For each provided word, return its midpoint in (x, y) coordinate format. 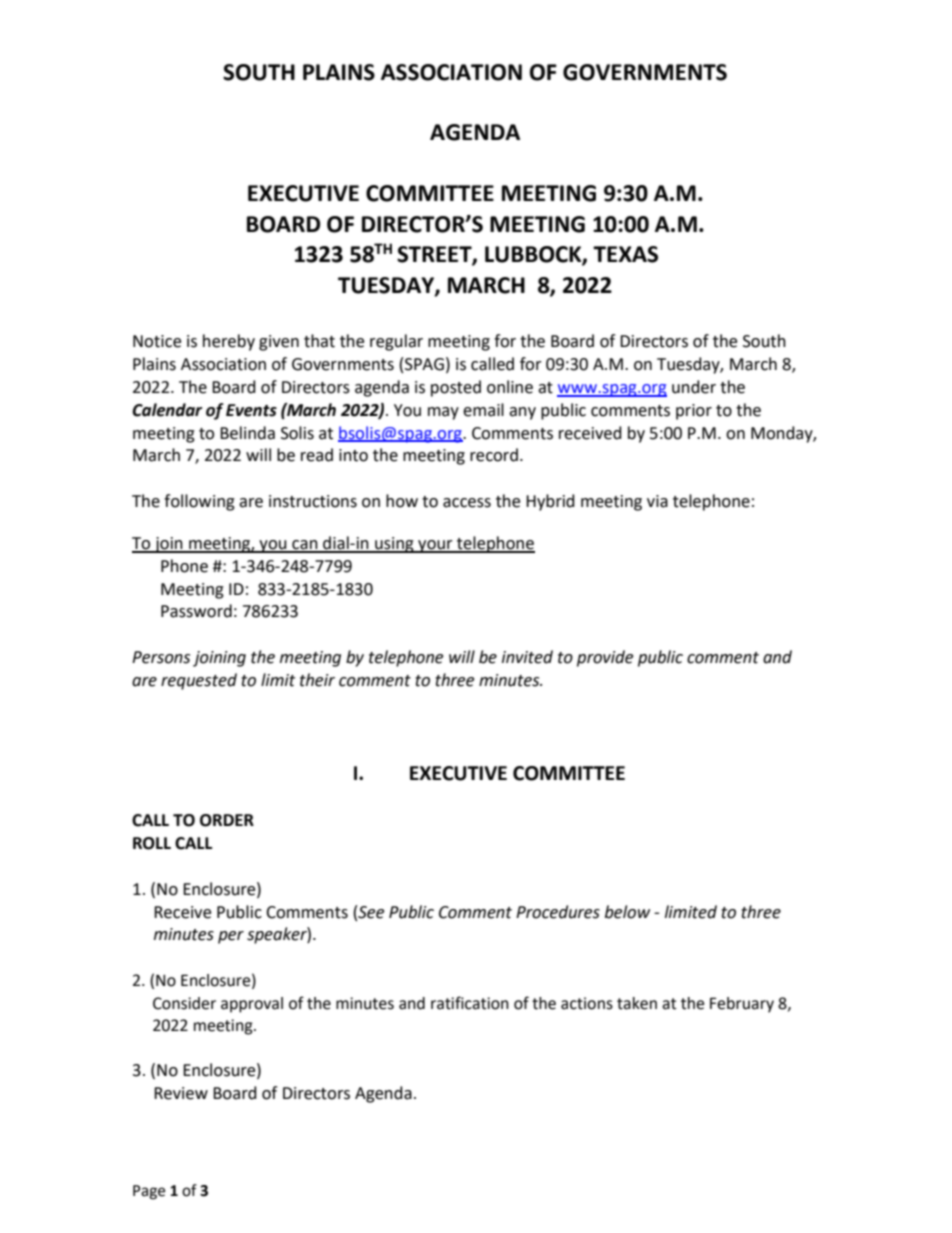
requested (199, 681)
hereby (229, 342)
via (657, 501)
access (467, 503)
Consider (184, 1003)
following (199, 502)
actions (587, 1003)
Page (149, 1192)
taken (637, 1003)
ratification (470, 1003)
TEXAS (625, 254)
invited (527, 657)
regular (396, 342)
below (627, 912)
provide (605, 658)
